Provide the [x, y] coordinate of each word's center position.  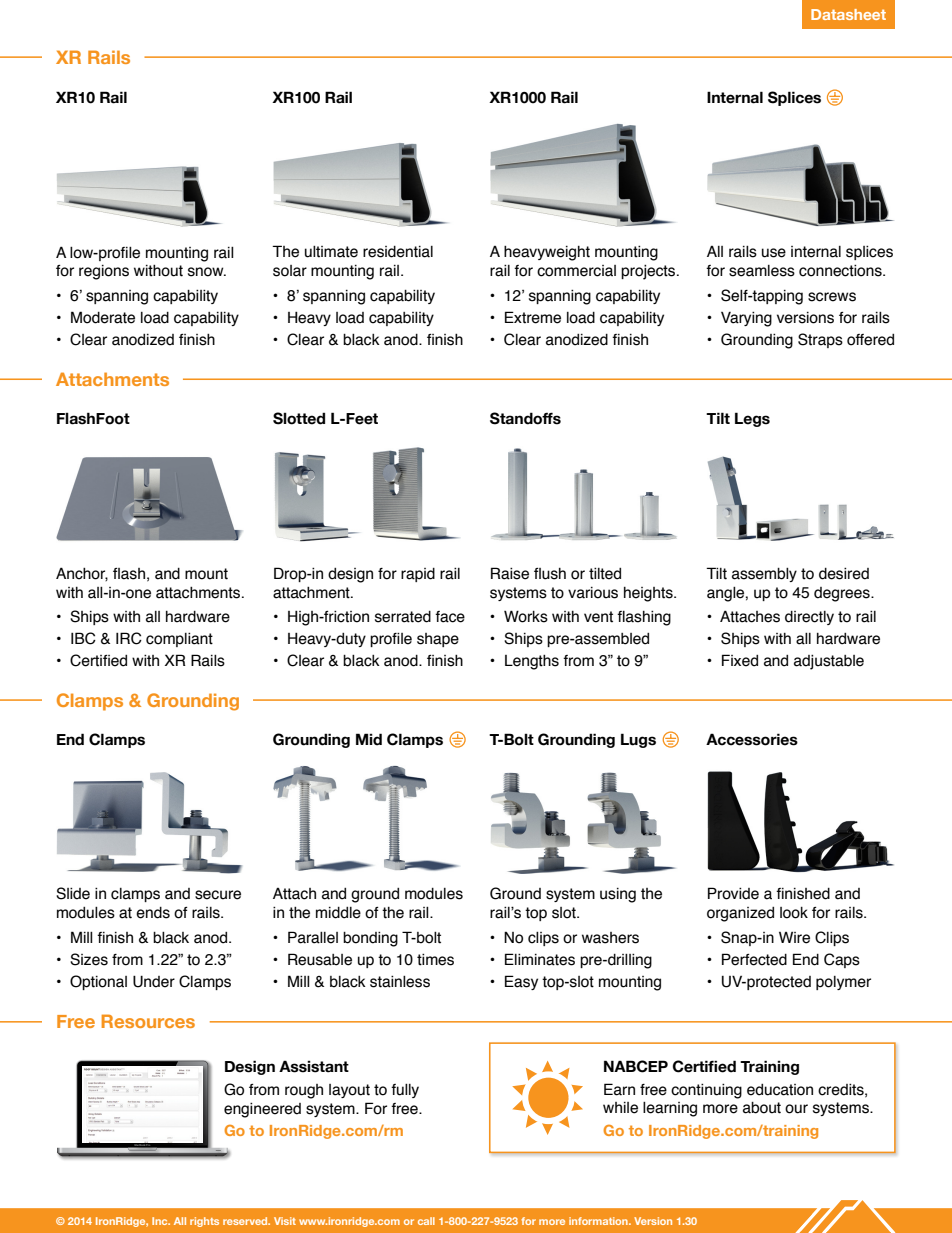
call [426, 1221]
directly [809, 618]
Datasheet [848, 14]
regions [104, 272]
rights [204, 1222]
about [762, 1108]
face [450, 617]
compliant [179, 639]
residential [398, 252]
